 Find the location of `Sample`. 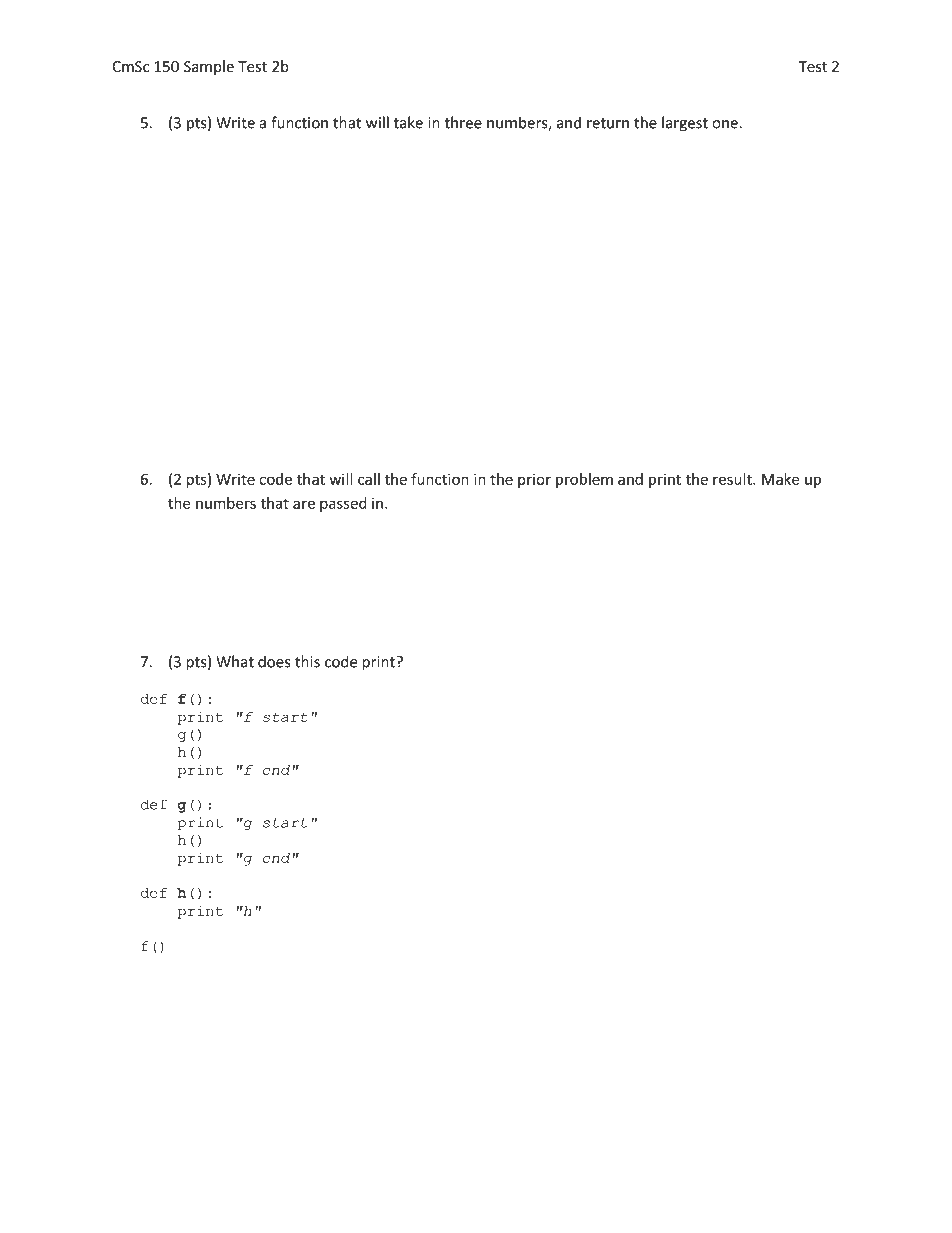

Sample is located at coordinates (209, 67).
